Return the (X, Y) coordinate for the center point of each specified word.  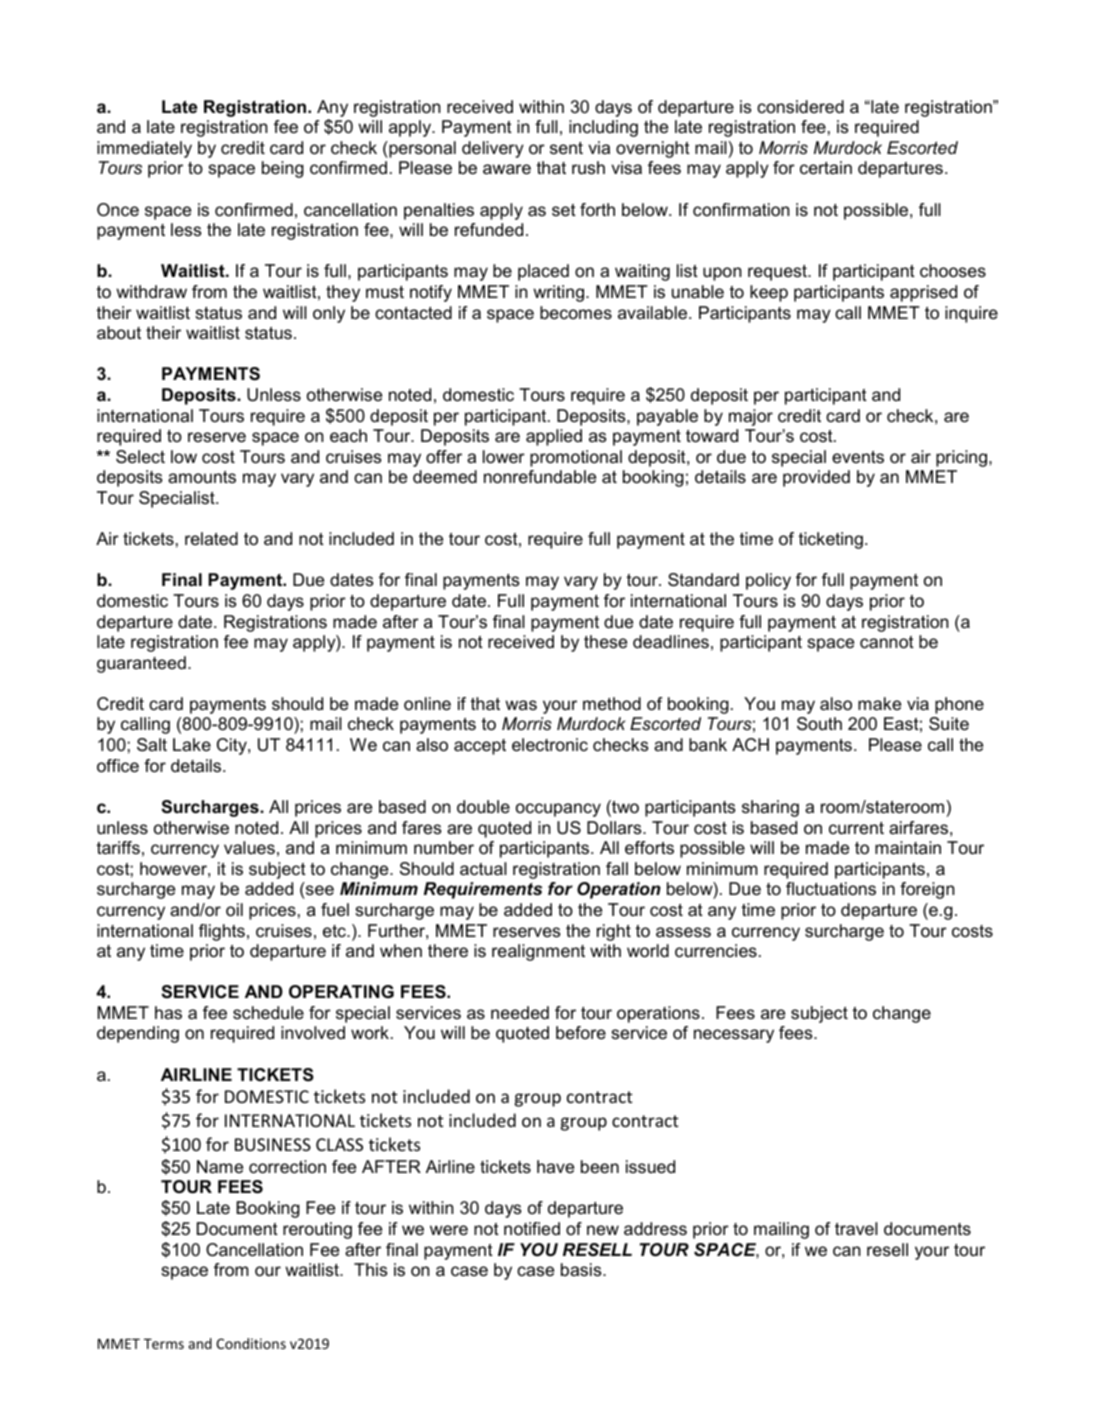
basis (582, 1270)
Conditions (251, 1343)
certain (826, 167)
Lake (192, 744)
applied (554, 437)
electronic (550, 745)
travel (856, 1229)
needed (520, 1012)
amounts (202, 477)
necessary (734, 1036)
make (879, 703)
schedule (268, 1013)
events (858, 457)
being (283, 169)
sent (566, 148)
